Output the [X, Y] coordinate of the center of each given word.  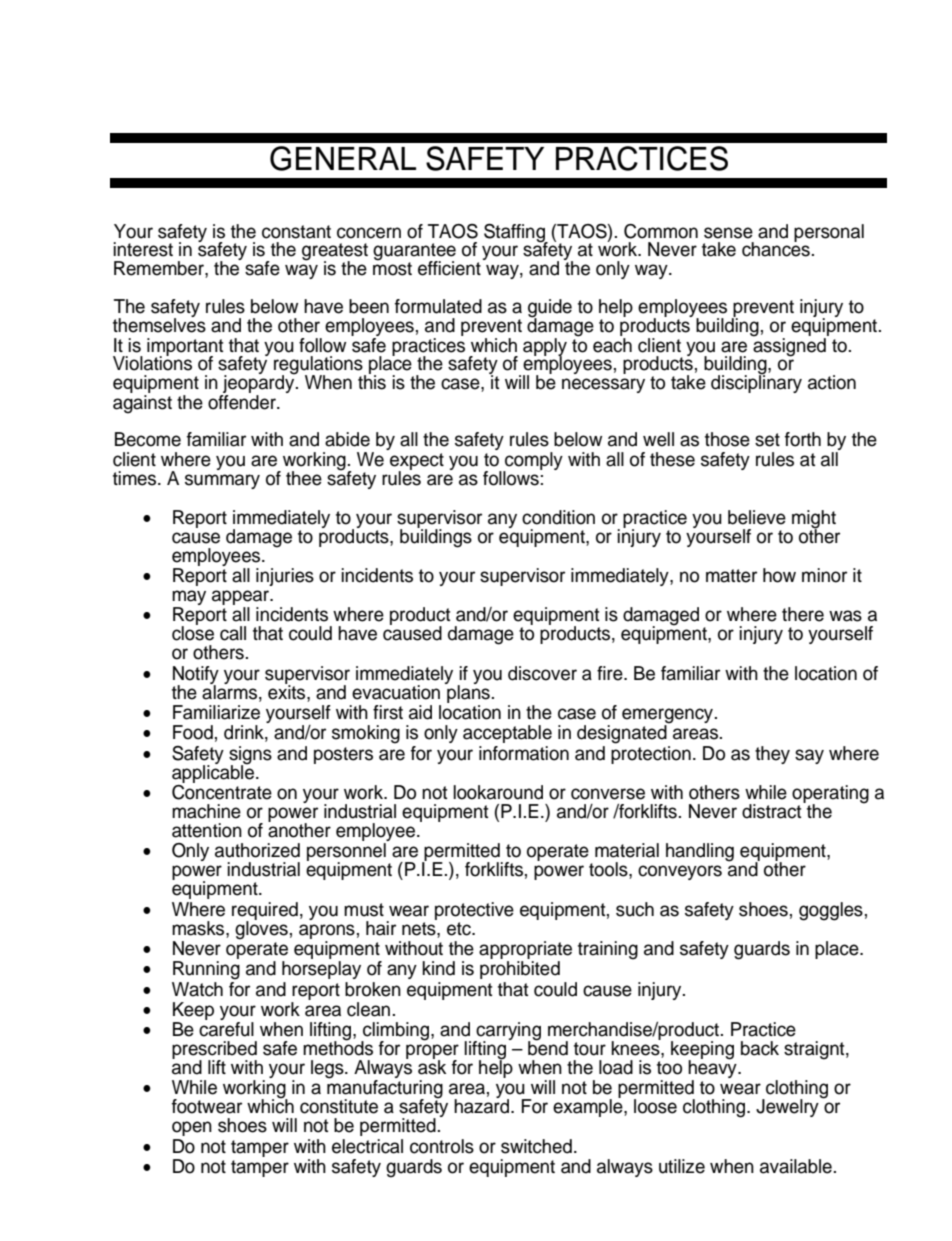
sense [728, 233]
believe [757, 517]
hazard [483, 1105]
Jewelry [788, 1107]
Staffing [515, 234]
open [192, 1128]
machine [206, 811]
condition [558, 517]
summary [222, 481]
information [524, 753]
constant [296, 232]
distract [773, 810]
